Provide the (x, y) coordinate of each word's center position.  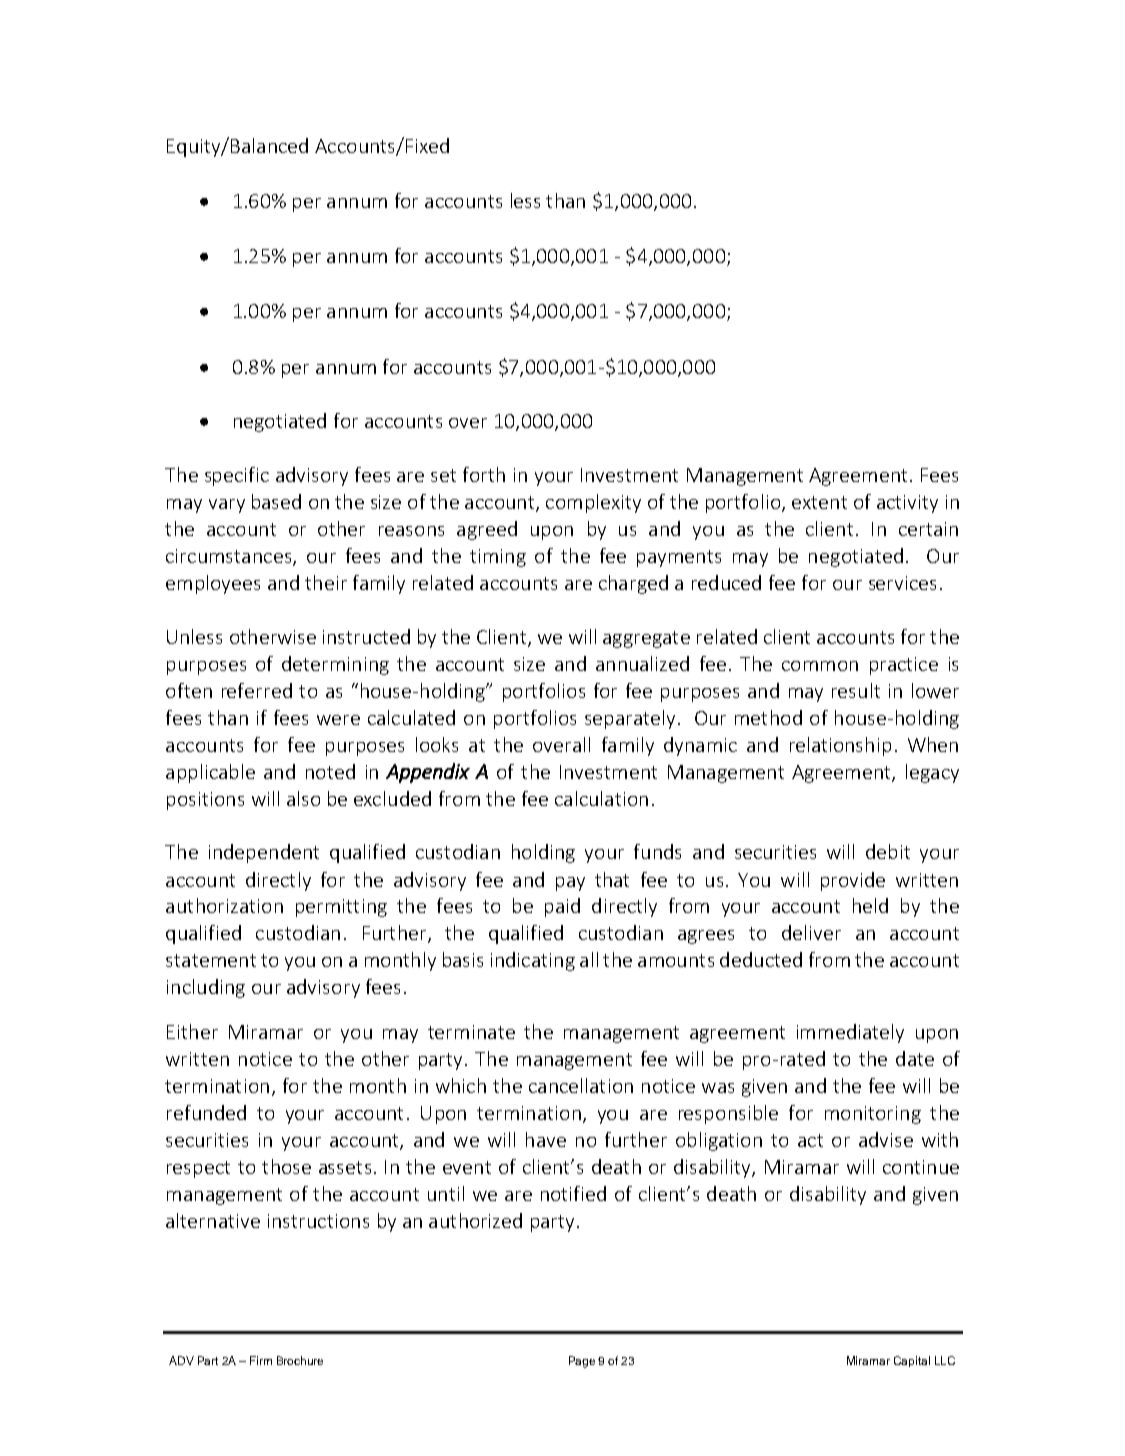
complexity (593, 503)
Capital (912, 1361)
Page (582, 1362)
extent (819, 502)
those (286, 1166)
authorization (224, 905)
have (546, 1139)
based (276, 501)
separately (630, 719)
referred (257, 690)
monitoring (873, 1115)
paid (562, 907)
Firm (261, 1360)
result (856, 690)
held (870, 905)
